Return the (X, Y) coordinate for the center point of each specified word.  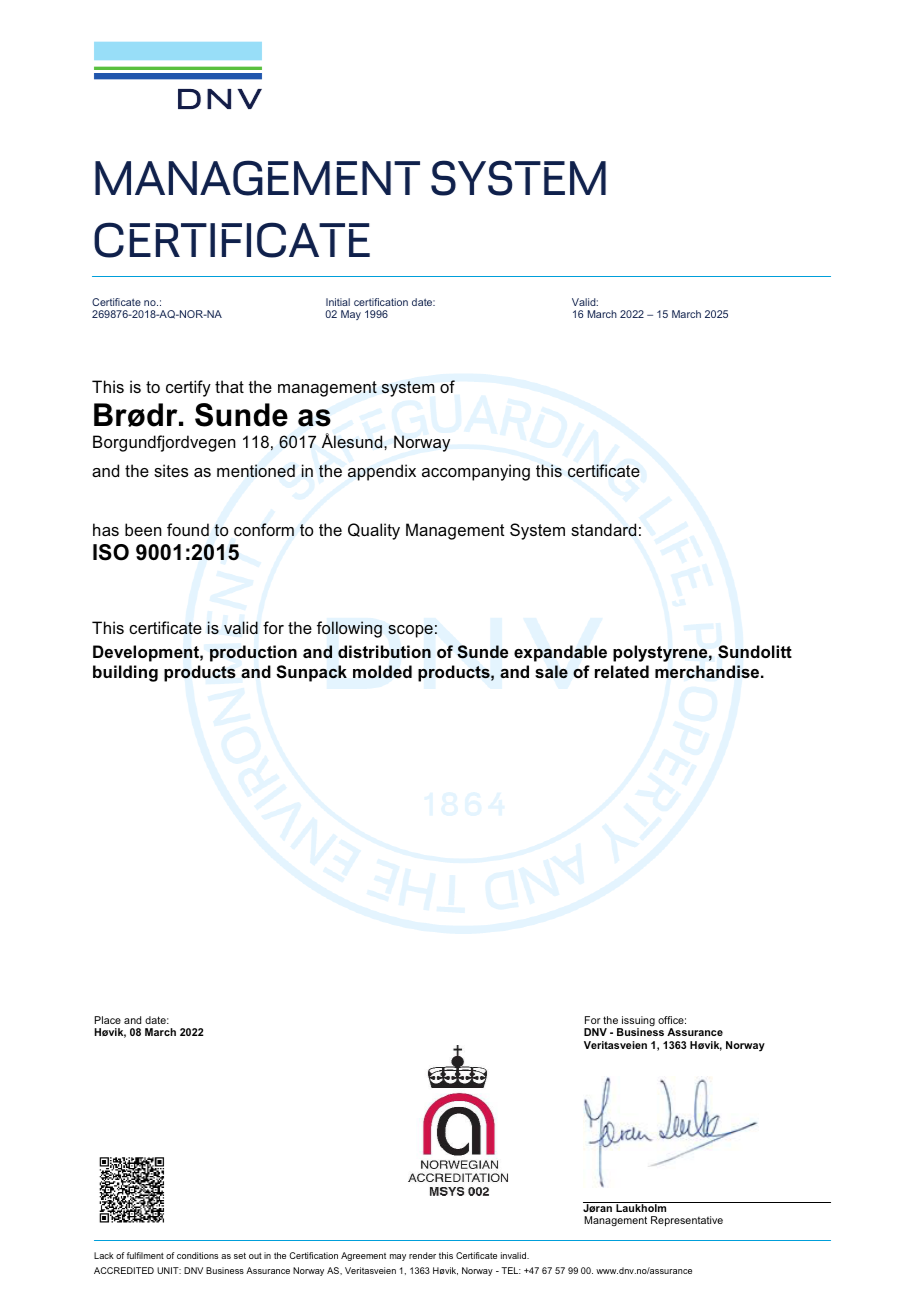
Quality (374, 531)
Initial (338, 302)
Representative (687, 1221)
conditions (197, 1255)
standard (603, 529)
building (125, 673)
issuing (637, 1022)
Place (108, 1020)
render (422, 1255)
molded (382, 672)
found (188, 529)
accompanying (476, 472)
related (622, 671)
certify (188, 388)
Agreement (363, 1256)
